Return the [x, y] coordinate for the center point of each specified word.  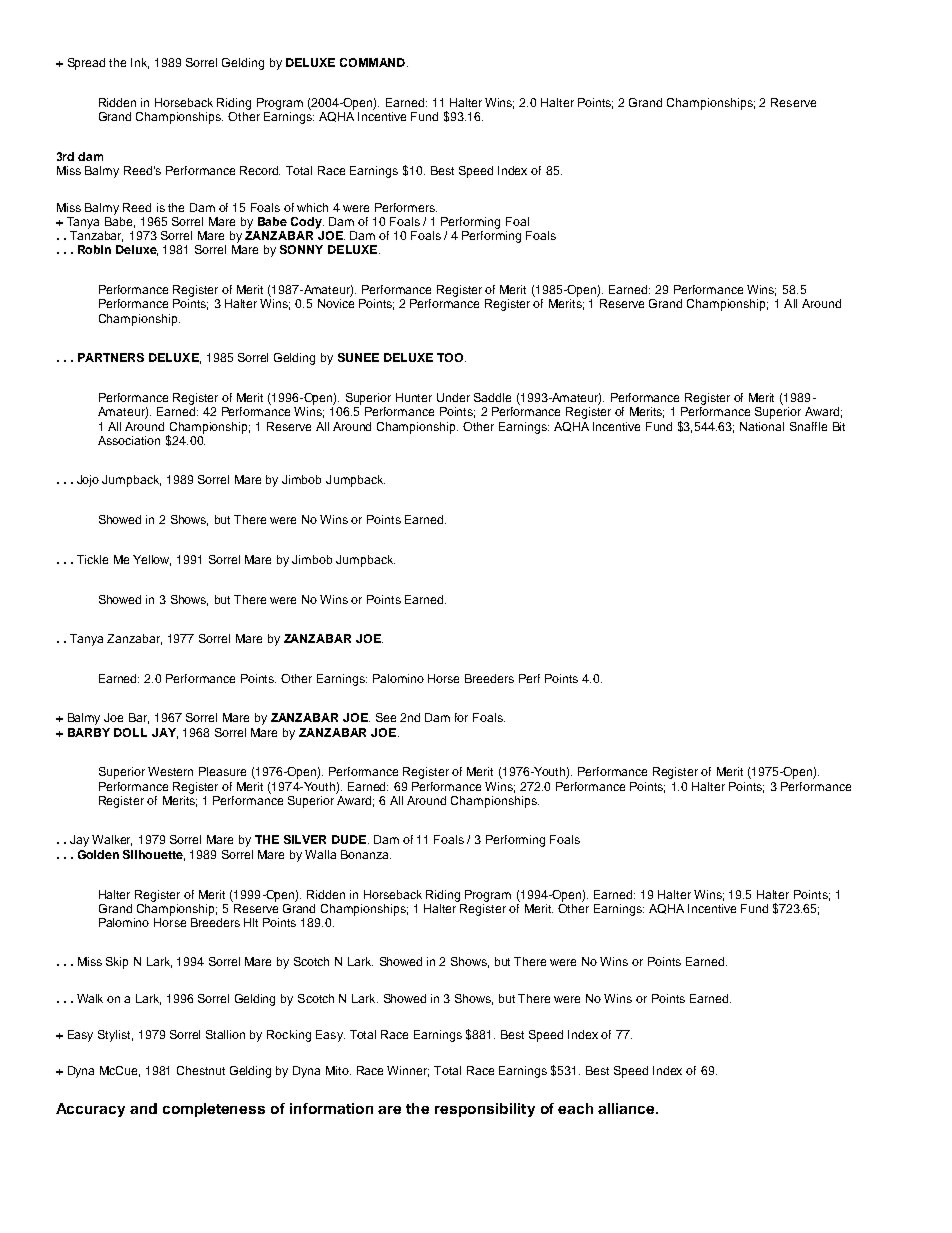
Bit [839, 426]
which [312, 207]
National [762, 426]
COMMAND [372, 62]
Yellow [152, 560]
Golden [98, 854]
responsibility [485, 1110]
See [386, 717]
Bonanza [366, 854]
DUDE [350, 839]
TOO [451, 357]
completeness [214, 1110]
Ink [140, 63]
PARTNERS [111, 357]
